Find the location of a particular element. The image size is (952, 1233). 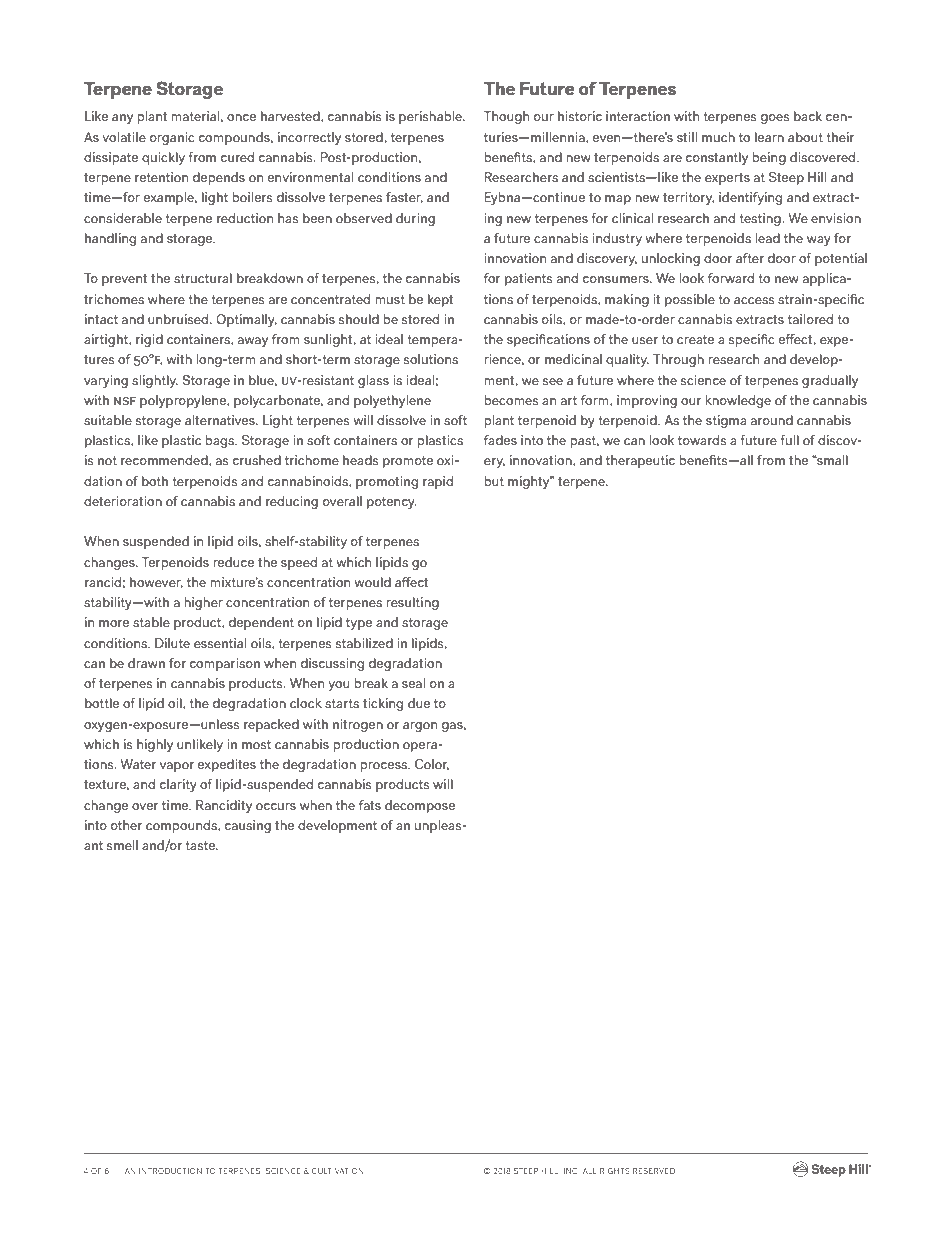

both is located at coordinates (155, 481).
